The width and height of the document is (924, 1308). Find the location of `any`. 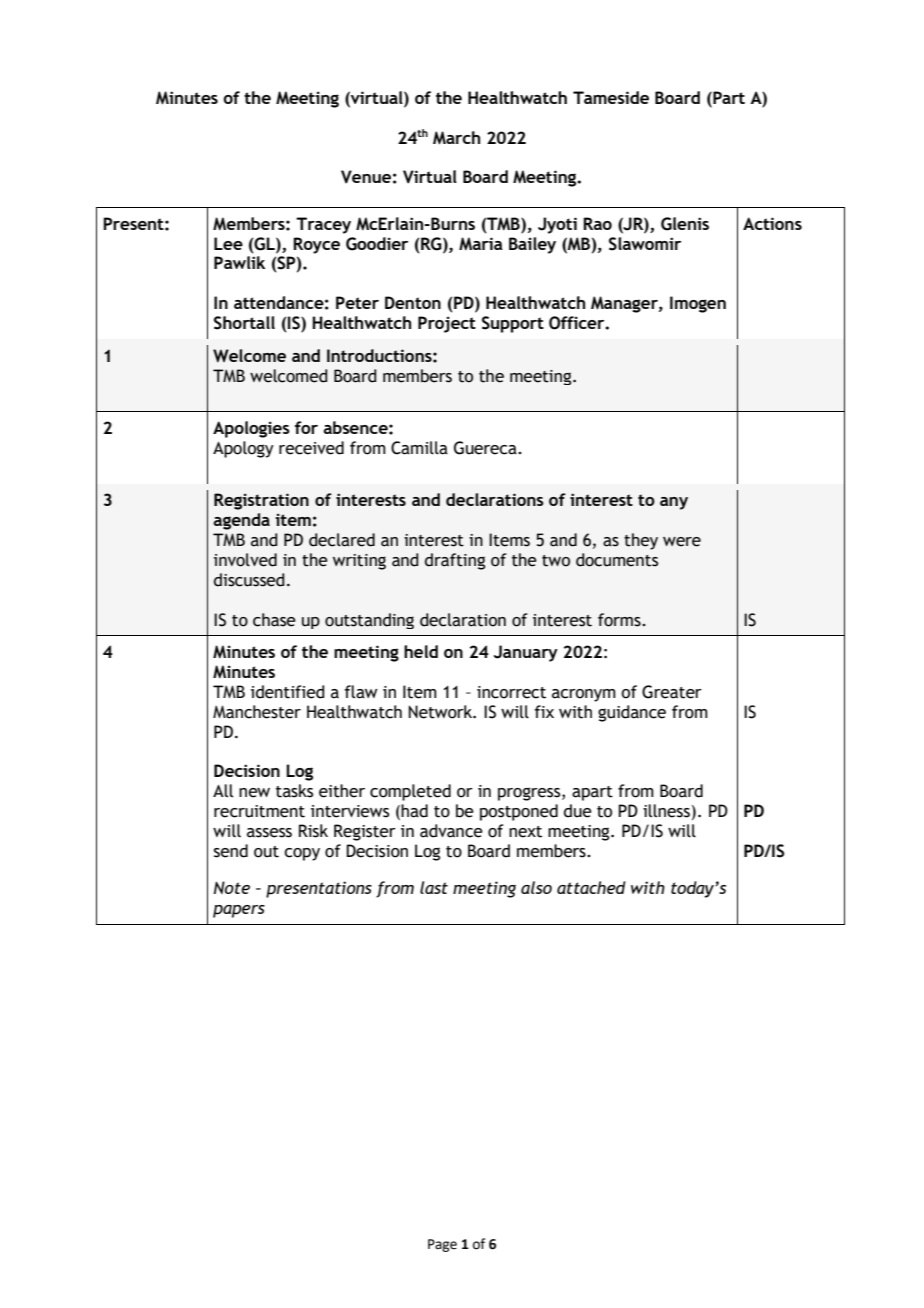

any is located at coordinates (674, 503).
